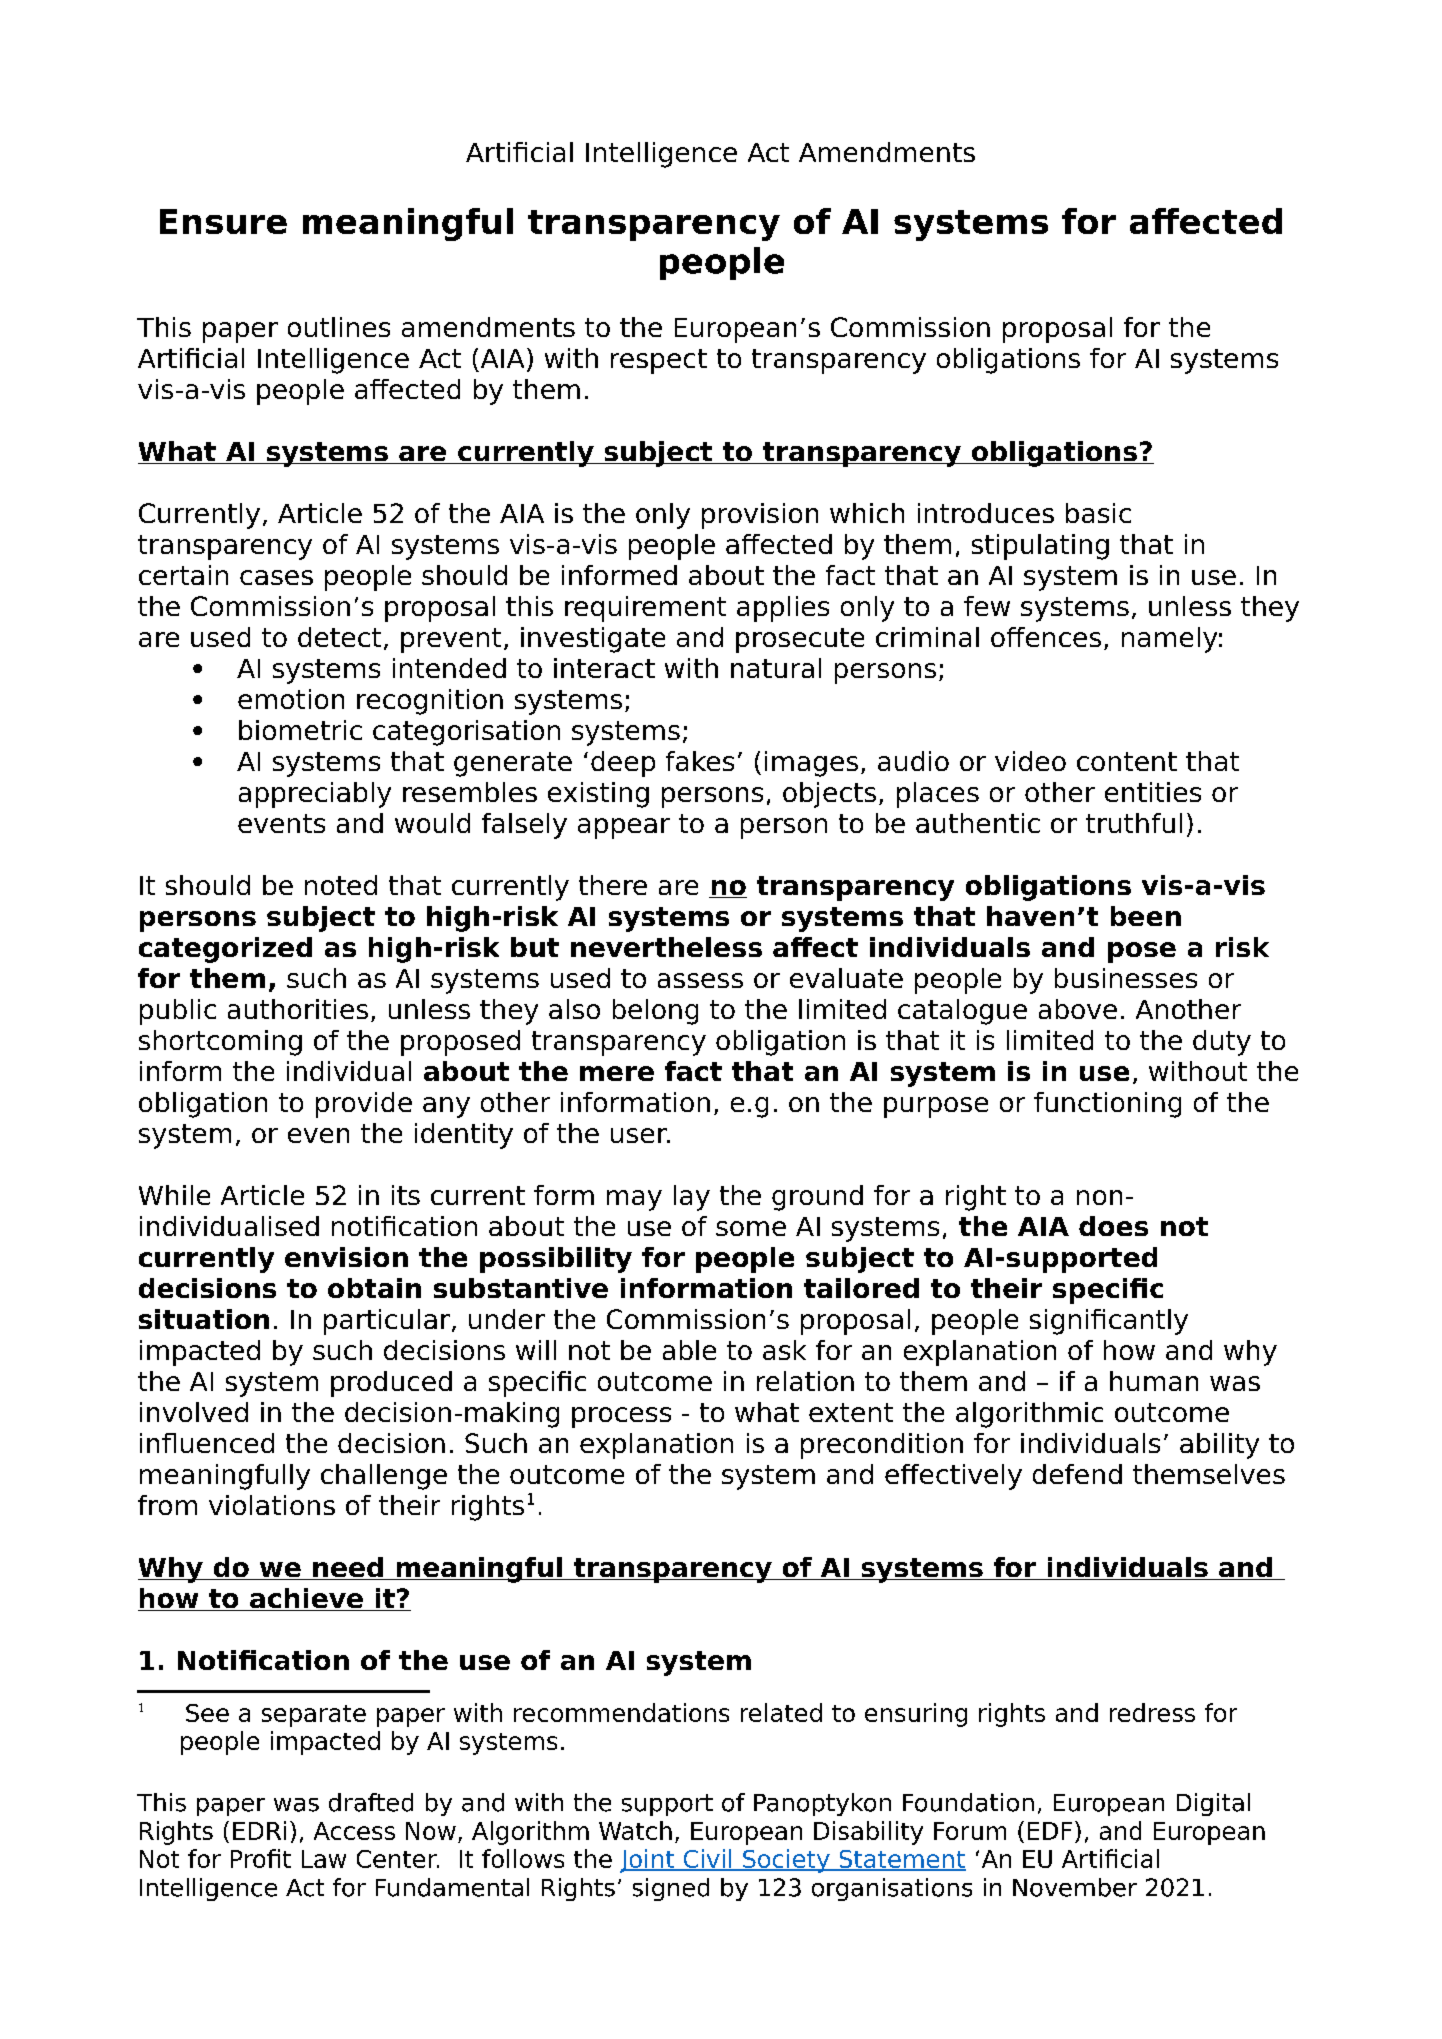  Describe the element at coordinates (1098, 513) in the screenshot. I see `basic` at that location.
